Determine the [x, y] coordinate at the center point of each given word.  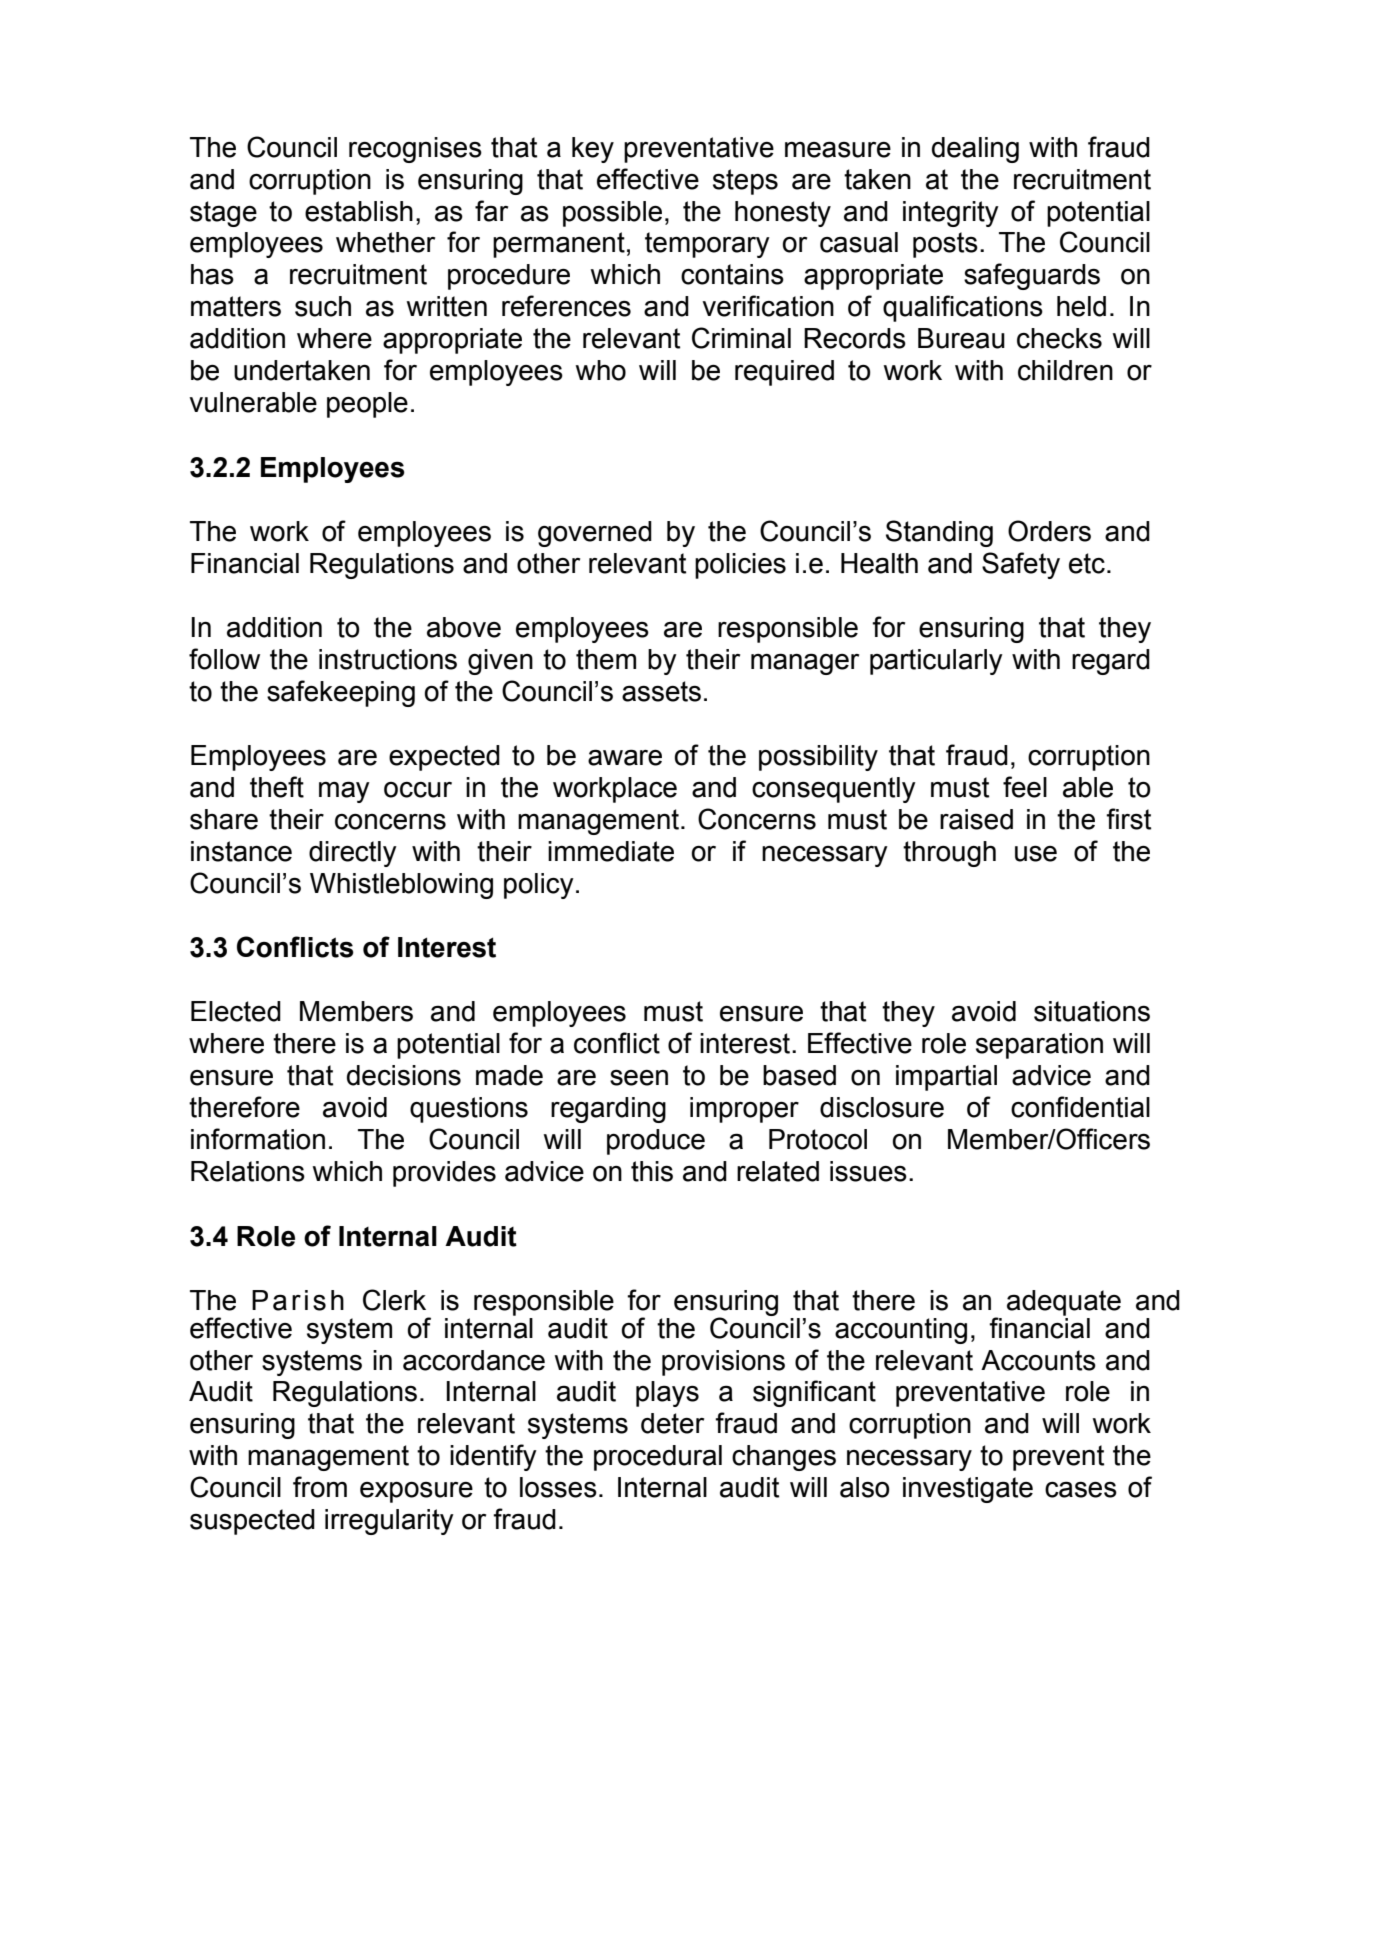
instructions [388, 659]
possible [612, 214]
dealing [975, 150]
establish [359, 211]
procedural [658, 1458]
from [320, 1487]
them [606, 659]
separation [1039, 1046]
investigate [968, 1490]
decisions [404, 1075]
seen [639, 1078]
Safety [1021, 565]
